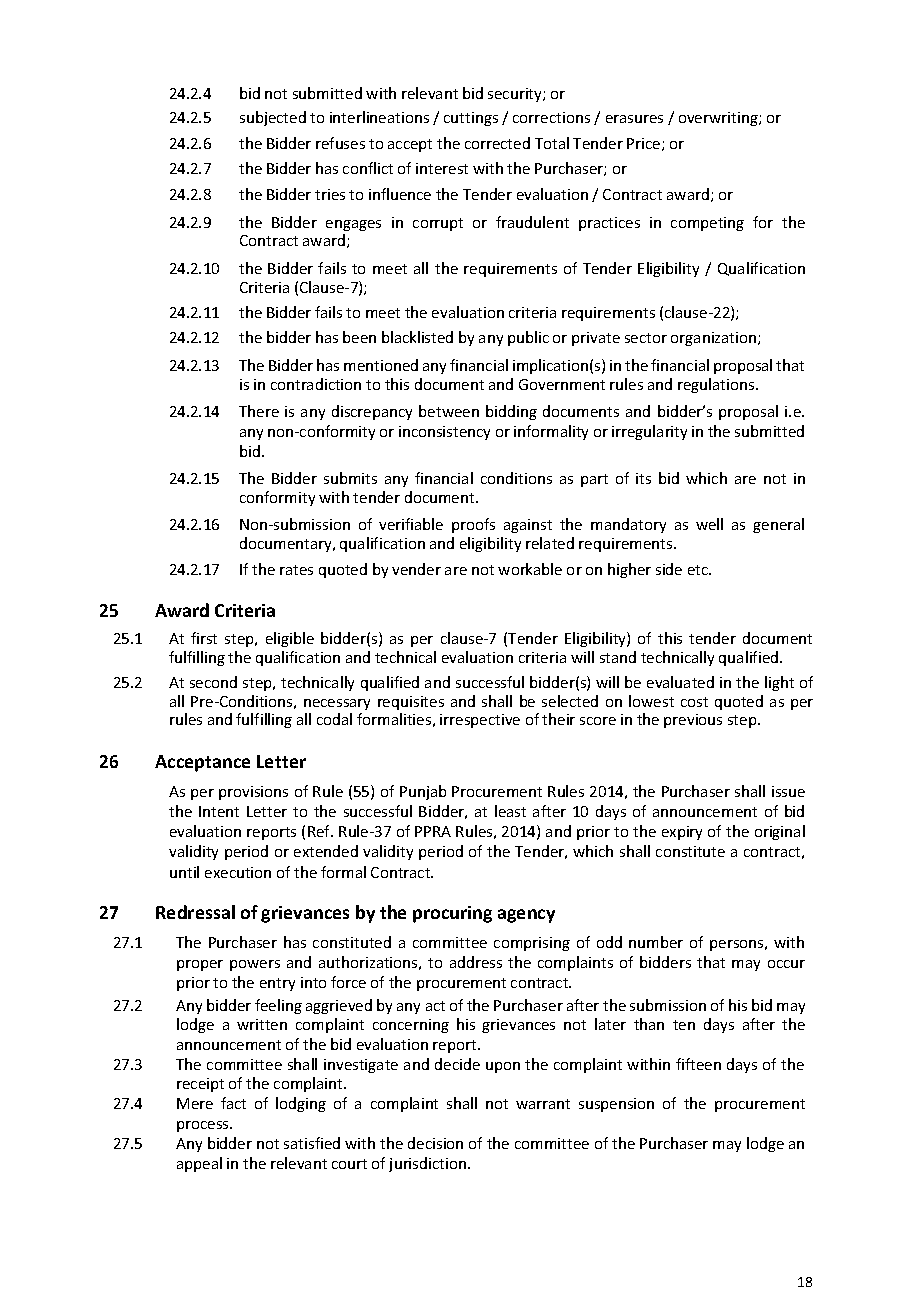 The width and height of the page is (924, 1308). Describe the element at coordinates (510, 811) in the page. I see `least` at that location.
